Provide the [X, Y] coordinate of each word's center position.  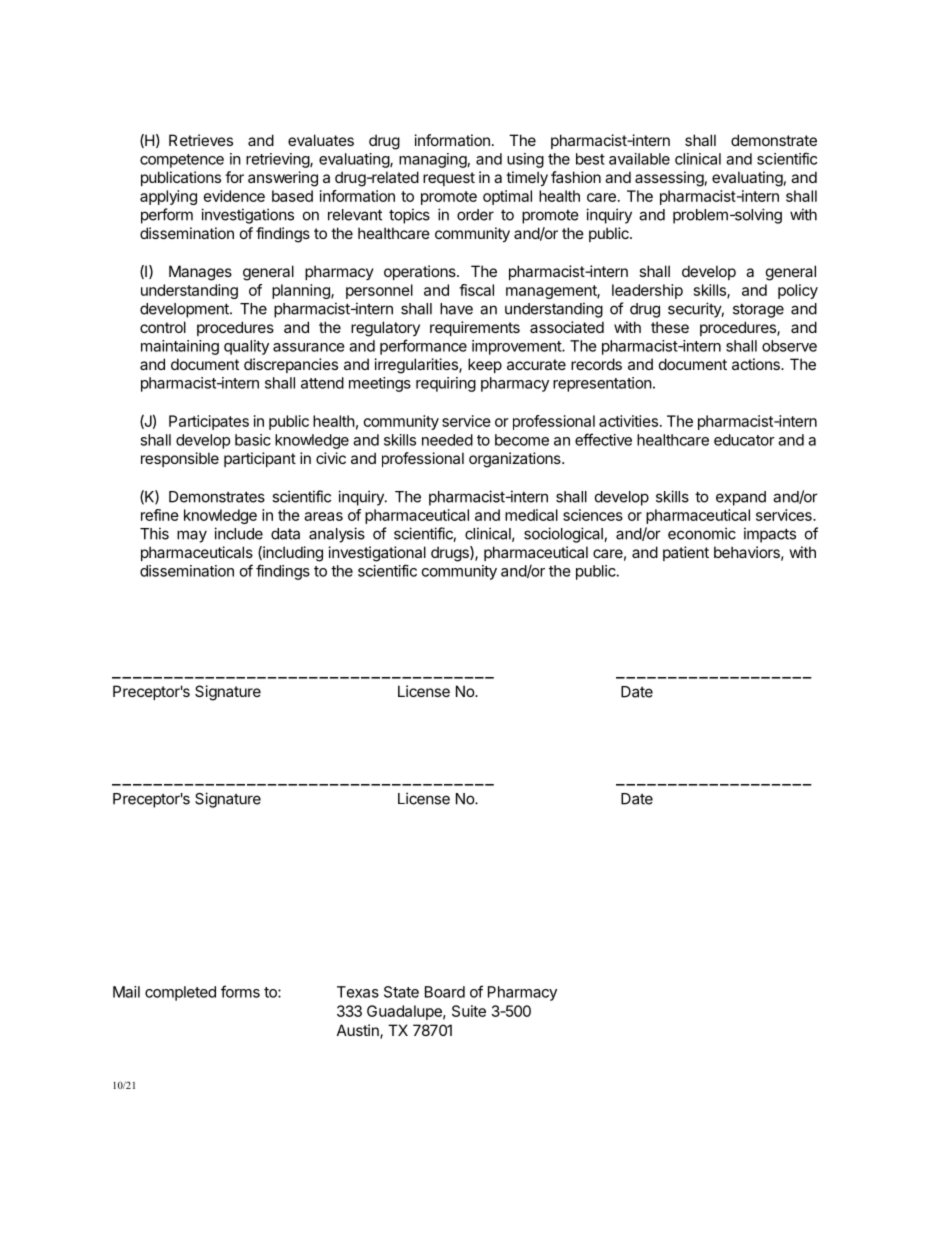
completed [180, 993]
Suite [469, 1011]
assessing [669, 179]
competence [182, 161]
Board [445, 992]
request [449, 179]
